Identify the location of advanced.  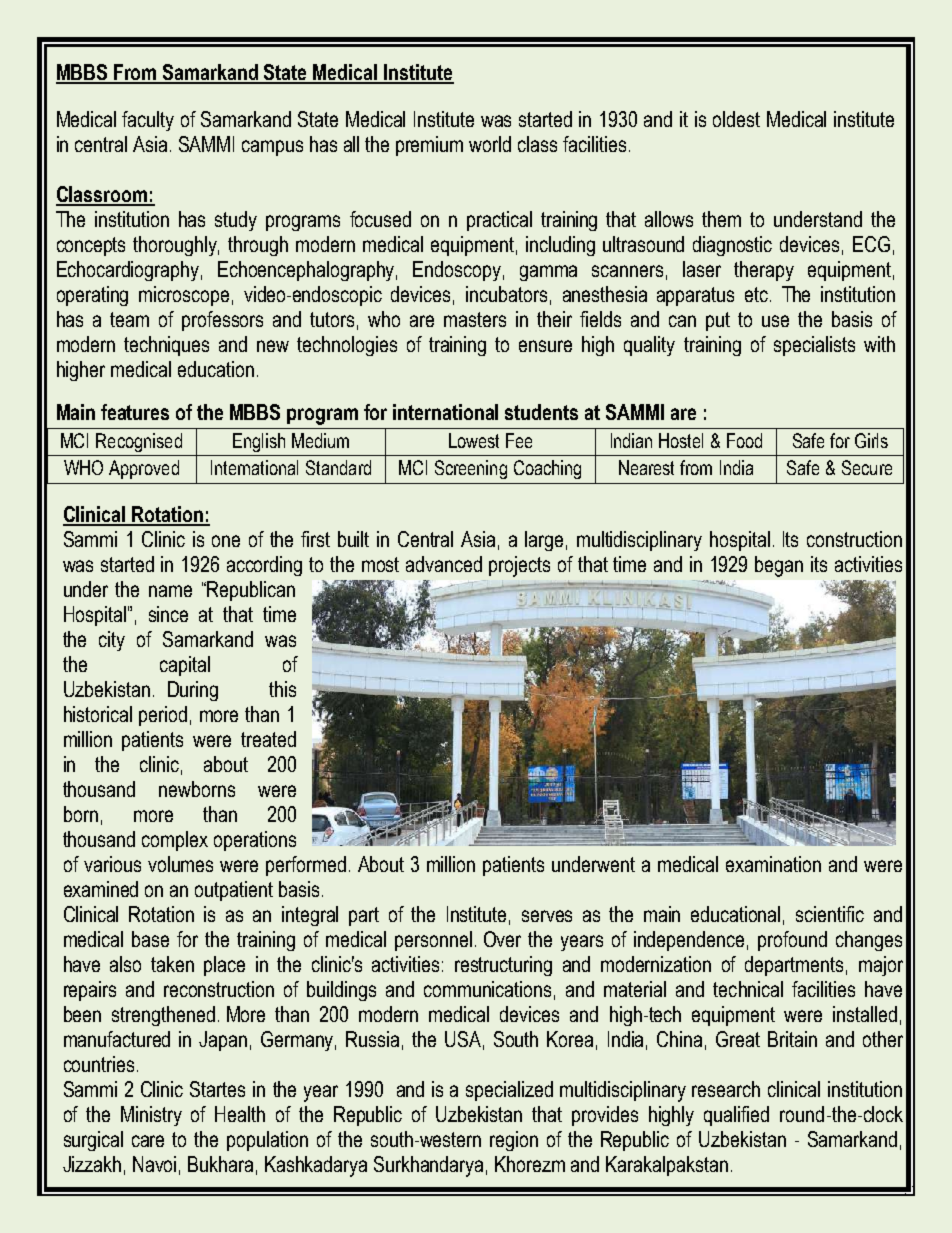
(444, 564).
